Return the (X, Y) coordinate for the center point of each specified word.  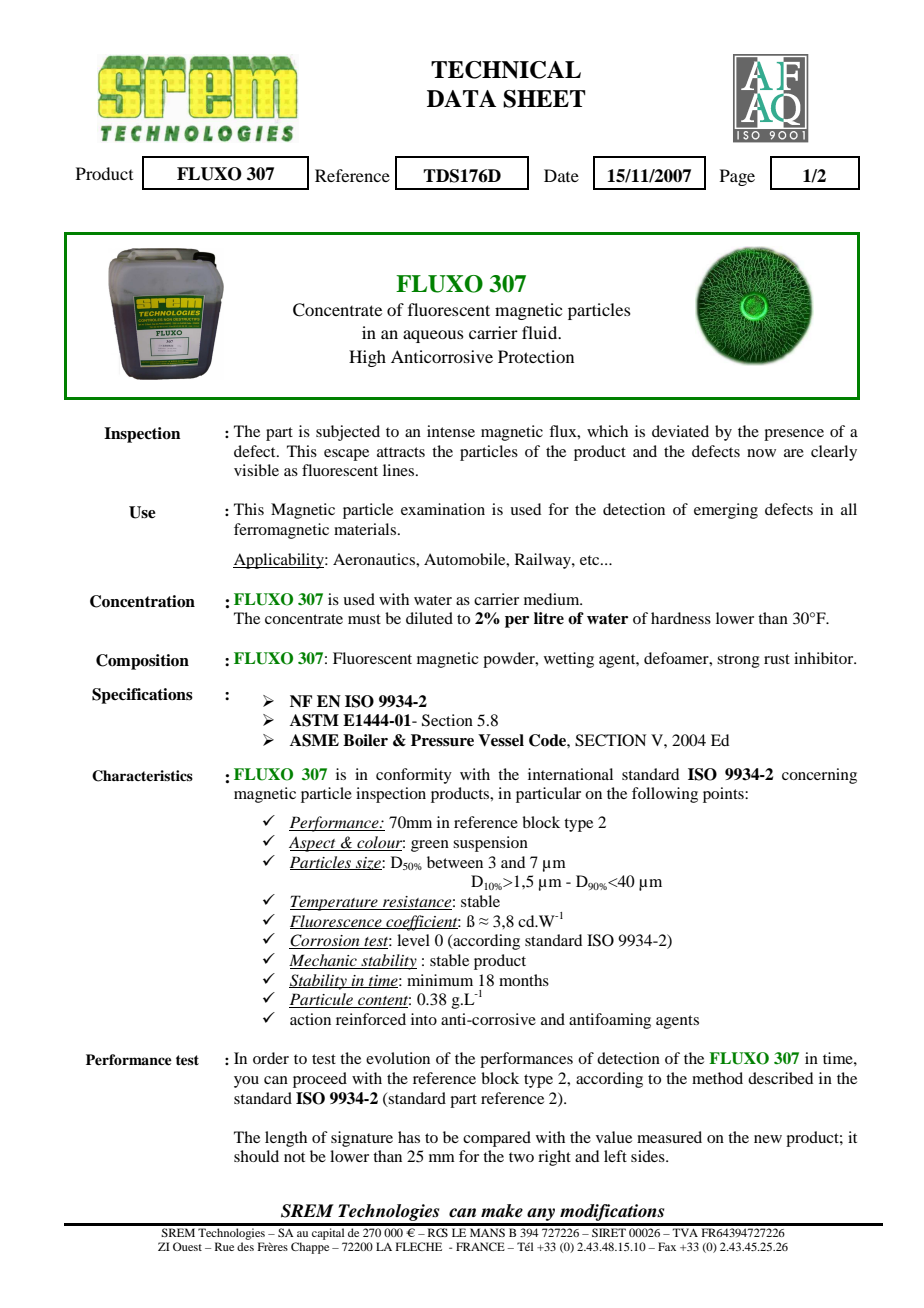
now (761, 453)
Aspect (313, 844)
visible (256, 470)
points (724, 795)
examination (443, 509)
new (768, 1139)
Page (737, 177)
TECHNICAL (506, 70)
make (502, 1211)
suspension (490, 844)
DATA (461, 98)
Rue (224, 1246)
